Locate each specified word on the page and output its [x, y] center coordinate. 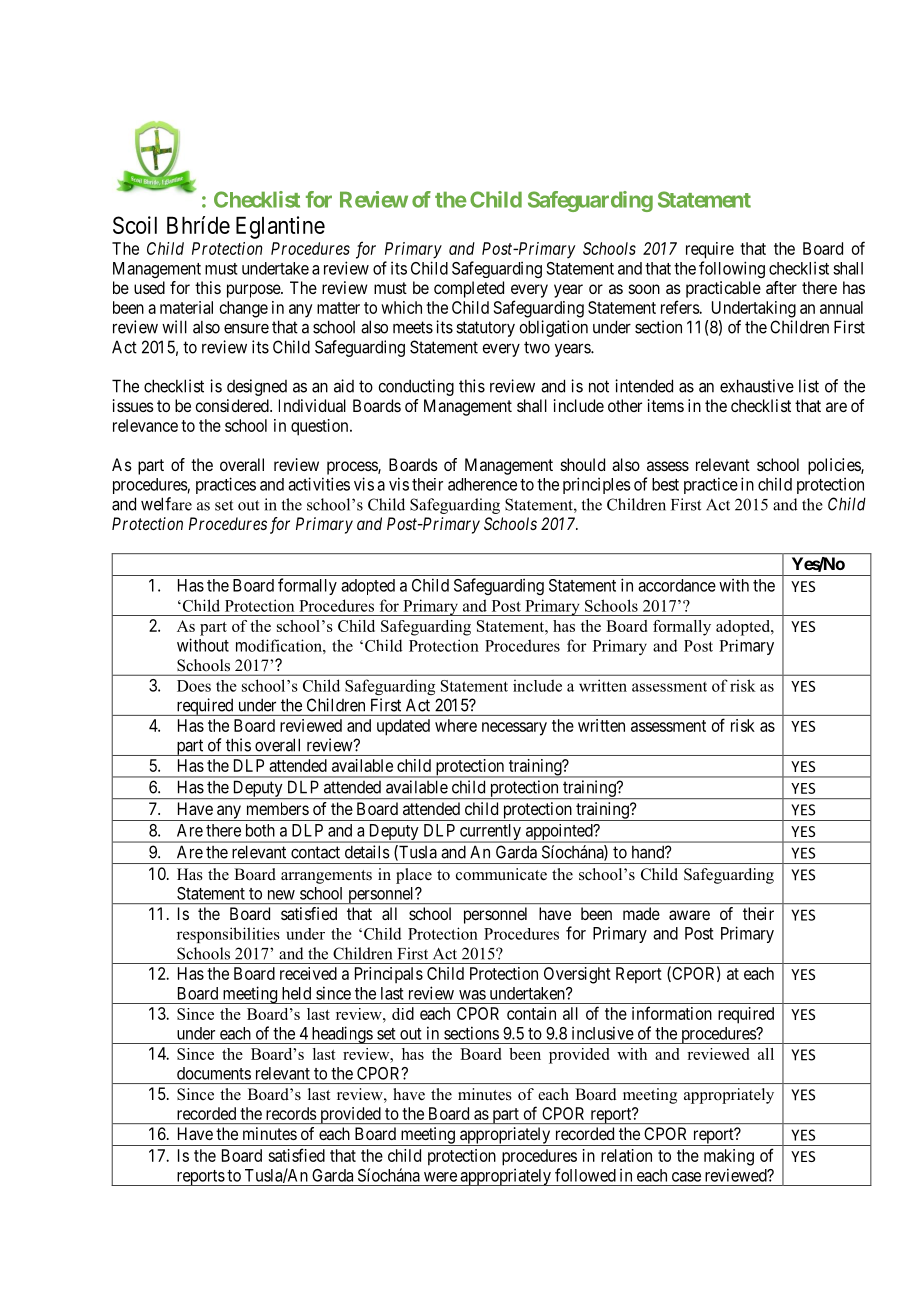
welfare [166, 504]
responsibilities [228, 935]
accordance [677, 585]
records [291, 1113]
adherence [482, 484]
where [456, 725]
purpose [254, 291]
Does [194, 686]
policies [835, 466]
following [732, 269]
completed [469, 289]
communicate [501, 874]
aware [689, 915]
